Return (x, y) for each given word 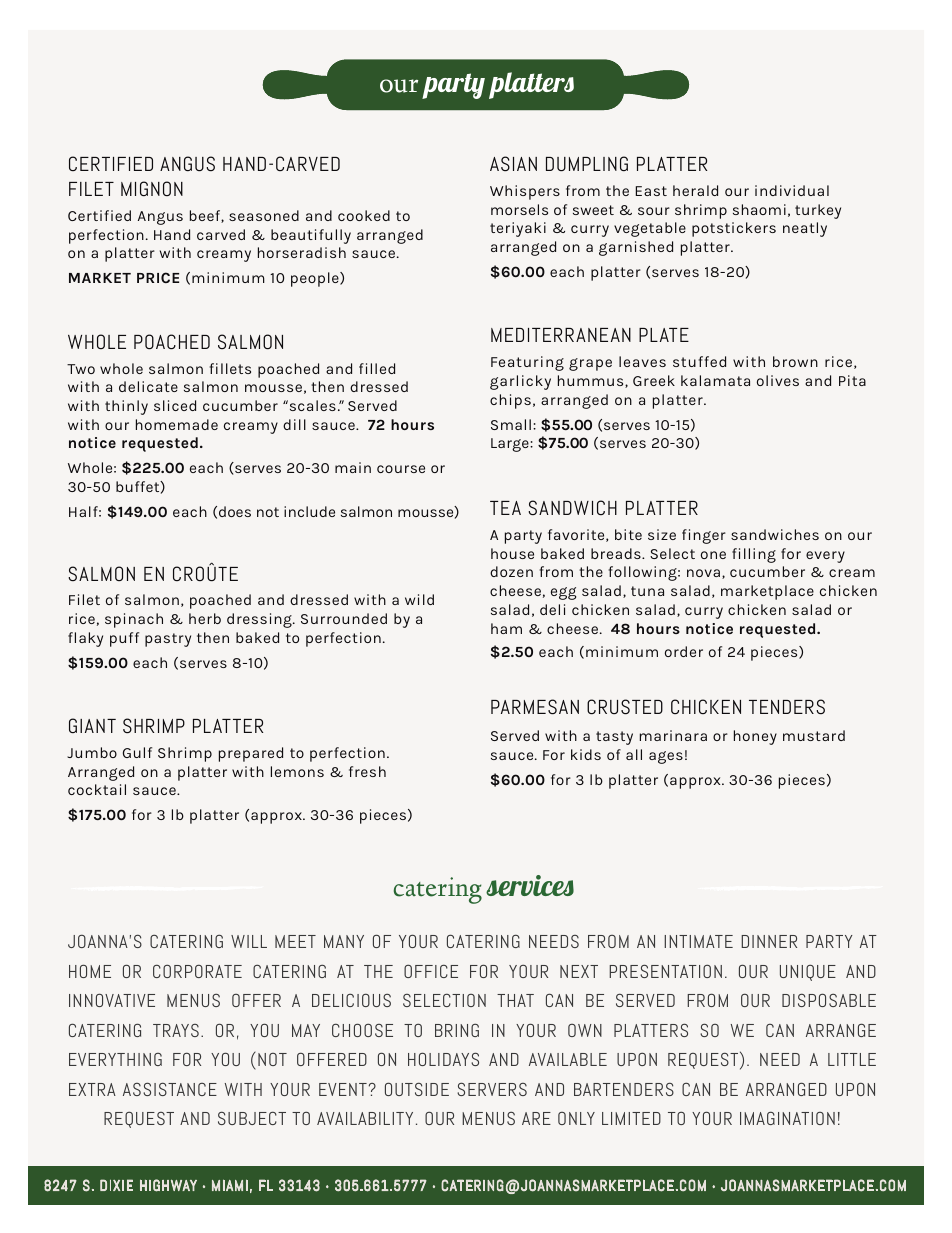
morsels (519, 209)
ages (666, 757)
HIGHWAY (168, 1185)
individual (792, 190)
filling (754, 555)
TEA (505, 508)
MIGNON (152, 188)
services (530, 885)
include (309, 511)
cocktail (97, 789)
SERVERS (492, 1089)
